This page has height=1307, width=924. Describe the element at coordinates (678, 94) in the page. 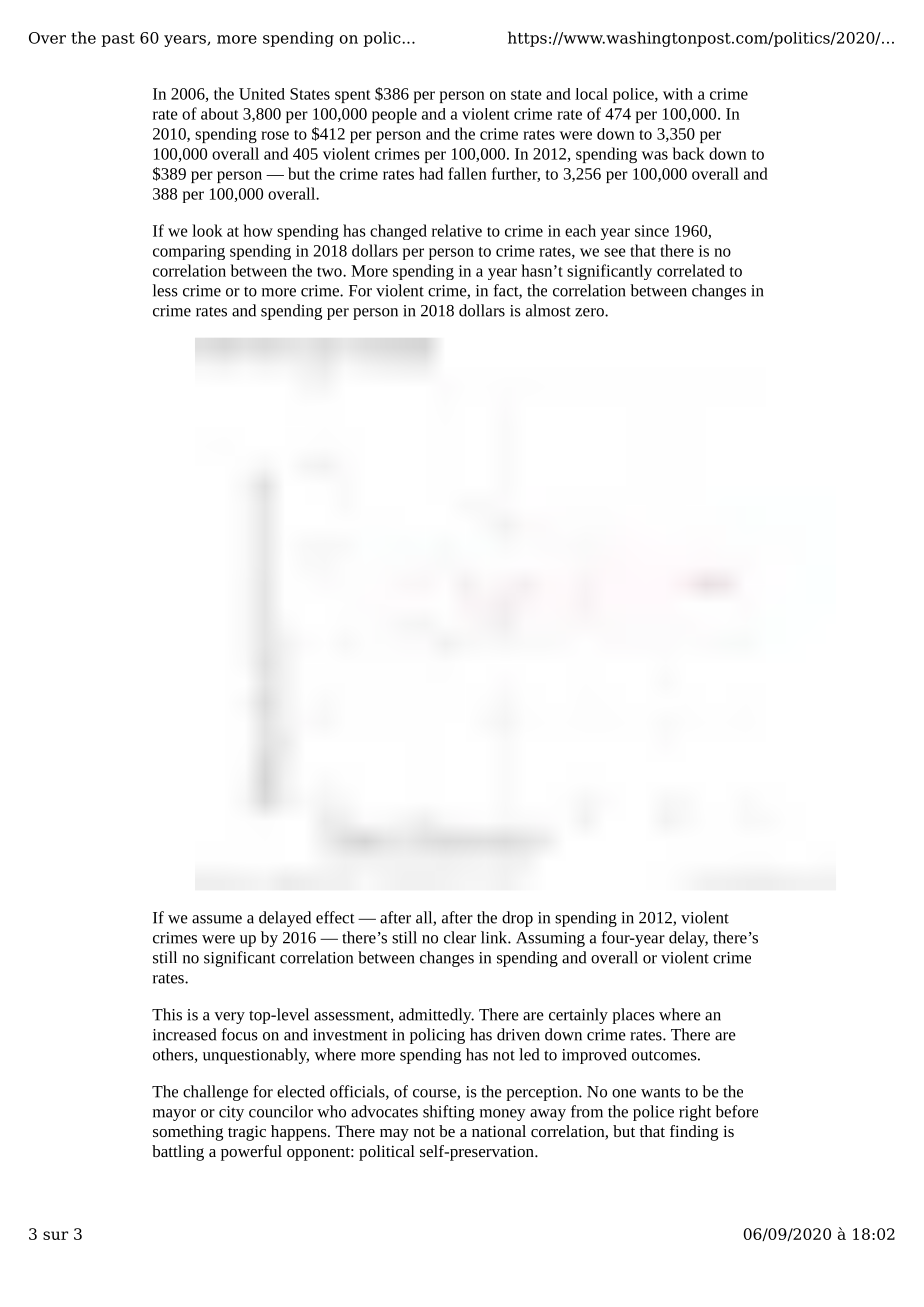

I see `with` at that location.
